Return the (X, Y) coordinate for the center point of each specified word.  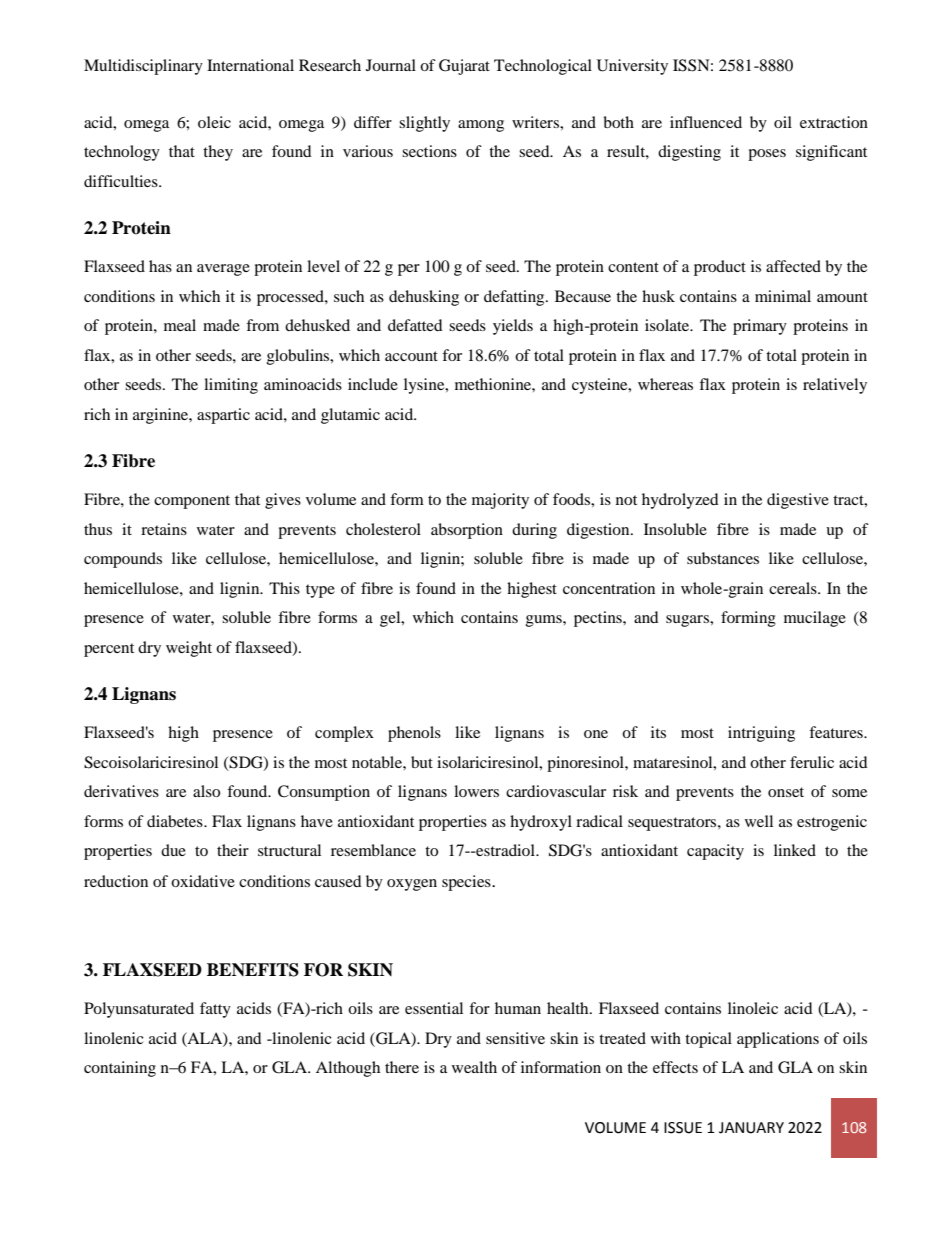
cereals (794, 588)
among (481, 126)
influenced (706, 122)
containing (120, 1069)
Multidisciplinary (143, 67)
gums (545, 621)
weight (189, 649)
